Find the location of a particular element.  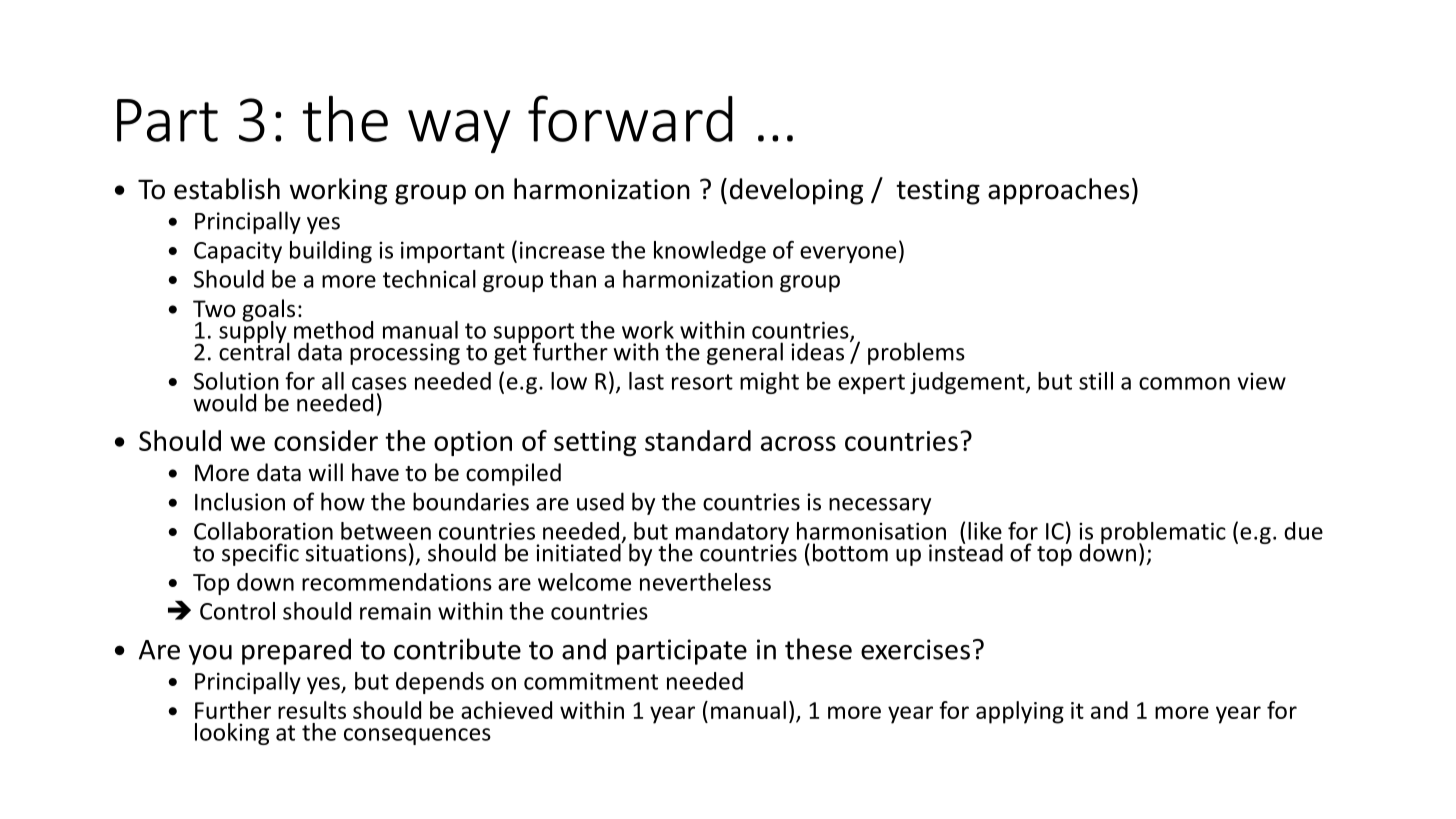

approaches is located at coordinates (1058, 191).
